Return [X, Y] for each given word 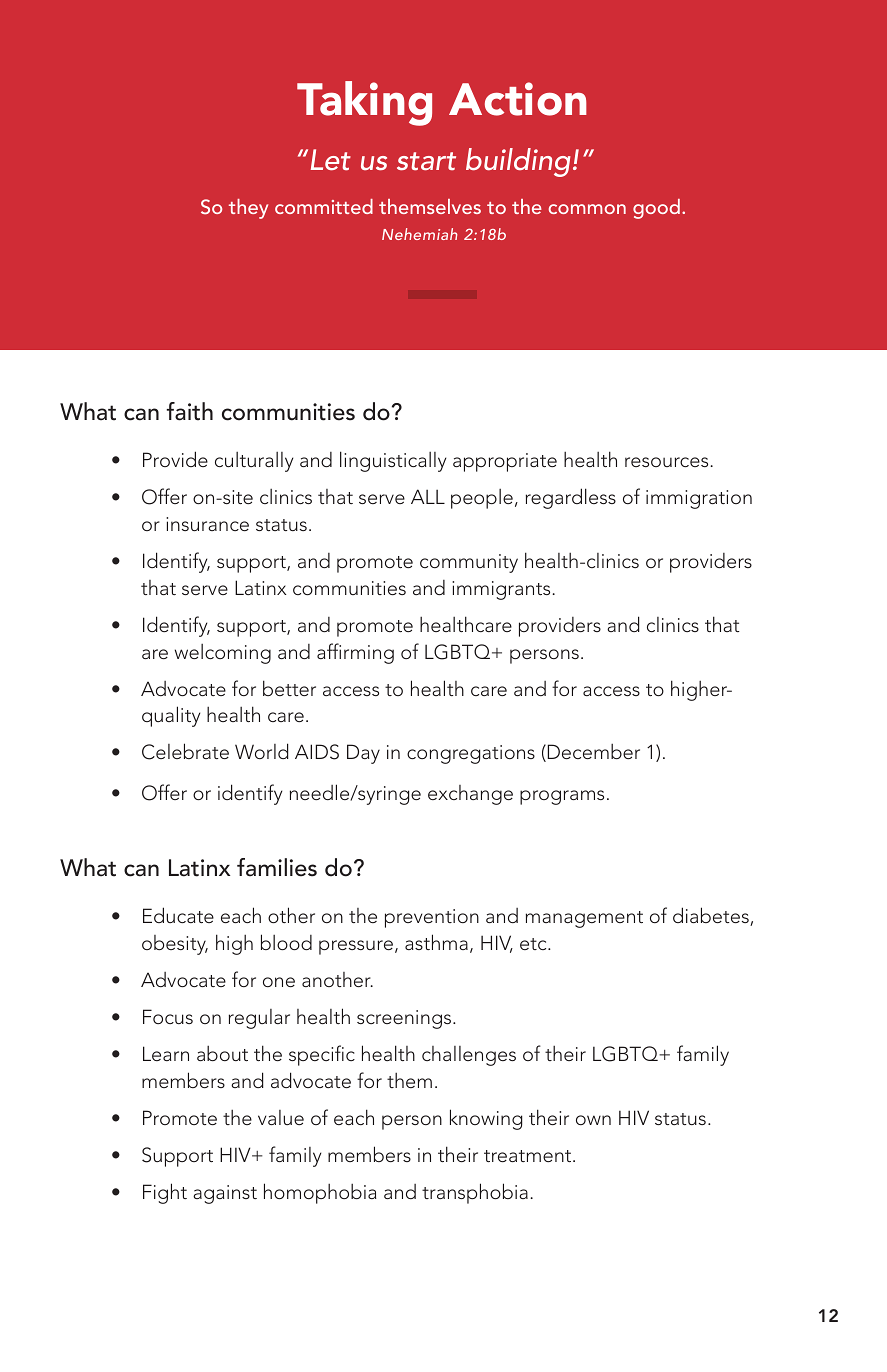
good [656, 209]
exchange [470, 795]
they [248, 209]
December [592, 753]
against [225, 1194]
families [277, 867]
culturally [254, 462]
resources [668, 462]
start [426, 161]
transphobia [475, 1193]
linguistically [393, 461]
